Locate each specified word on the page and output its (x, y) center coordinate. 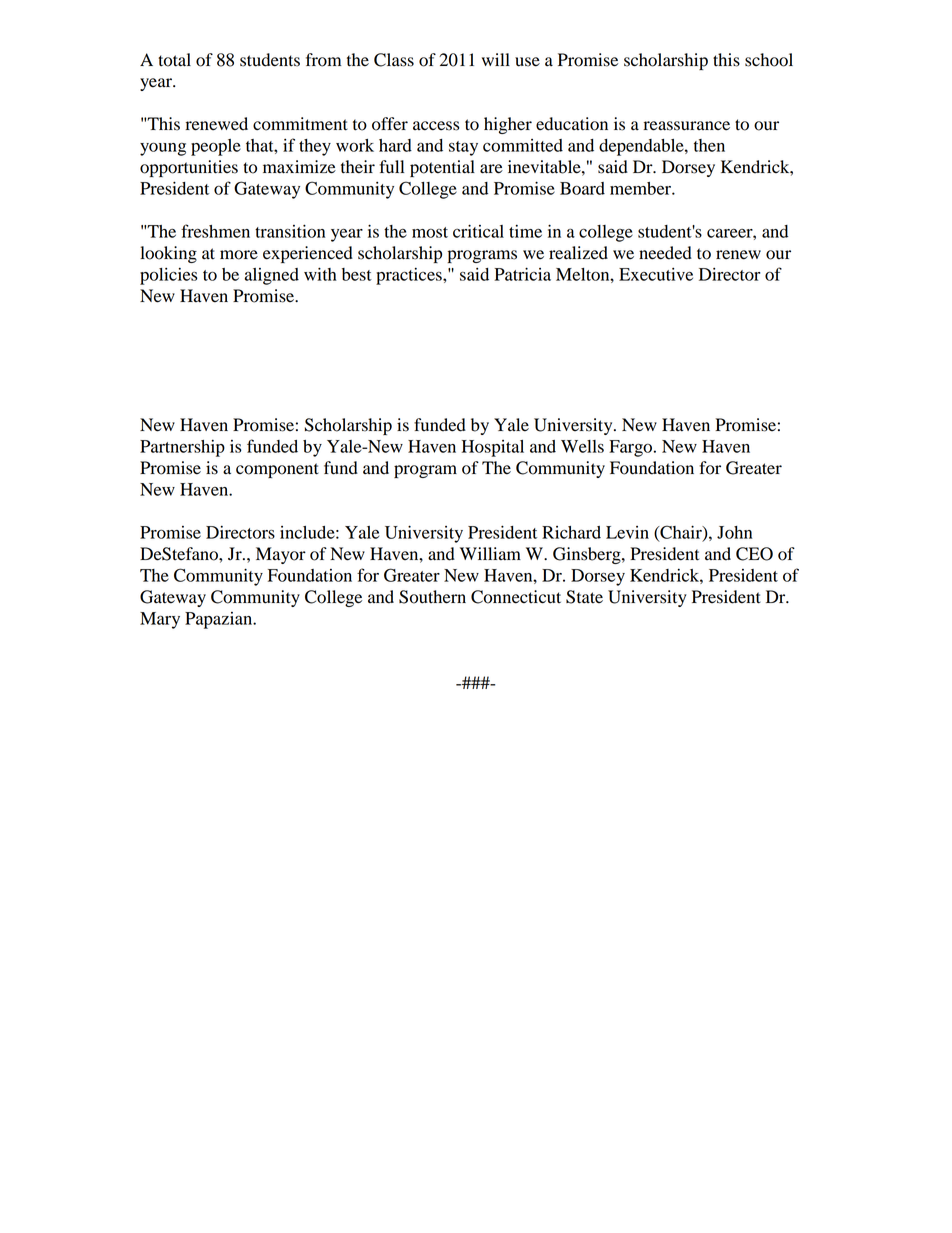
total (174, 60)
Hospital (493, 448)
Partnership (182, 448)
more (239, 255)
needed (665, 253)
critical (478, 231)
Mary (160, 620)
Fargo (630, 448)
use (527, 62)
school (769, 60)
